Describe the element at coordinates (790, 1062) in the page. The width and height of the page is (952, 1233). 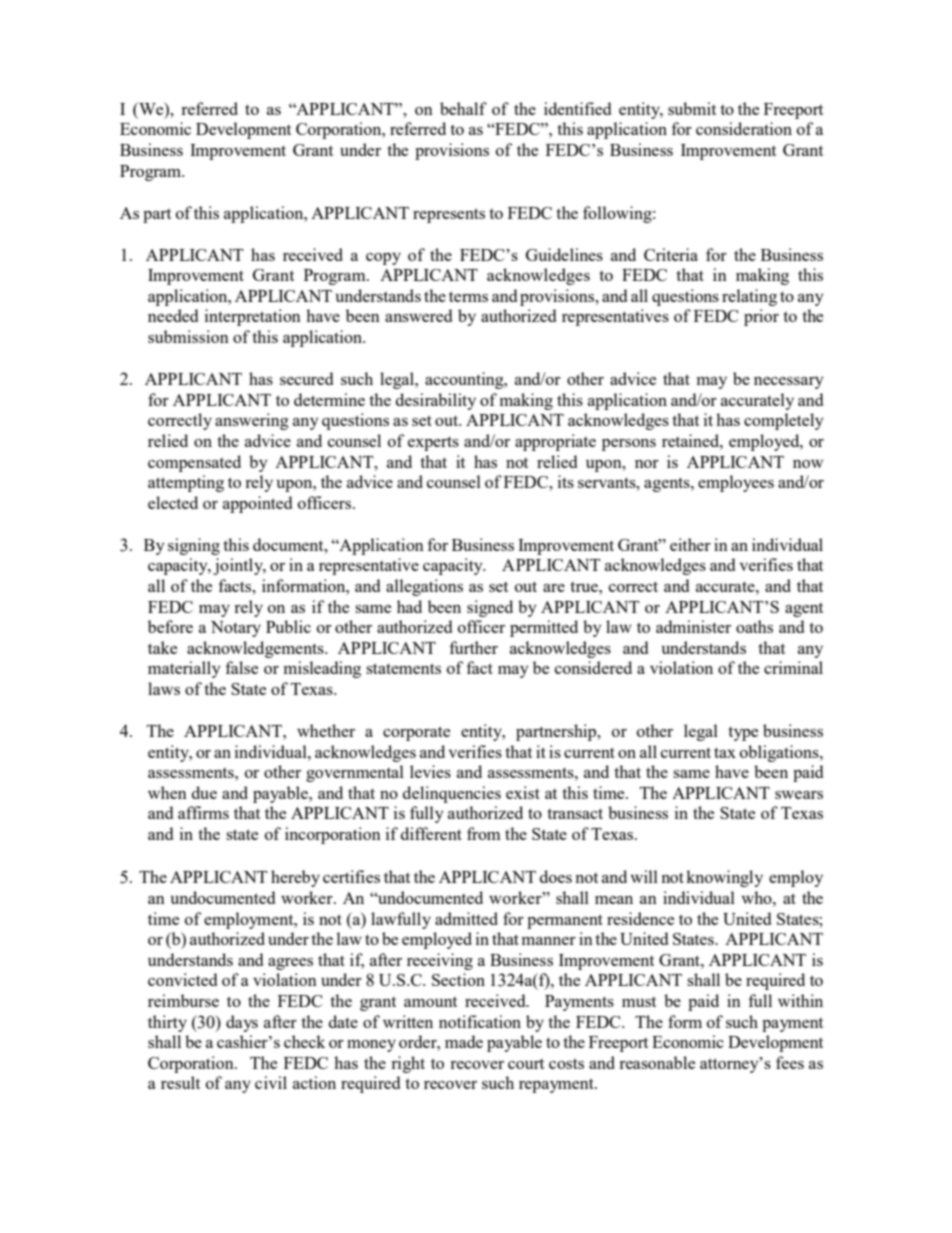
I see `fees` at that location.
